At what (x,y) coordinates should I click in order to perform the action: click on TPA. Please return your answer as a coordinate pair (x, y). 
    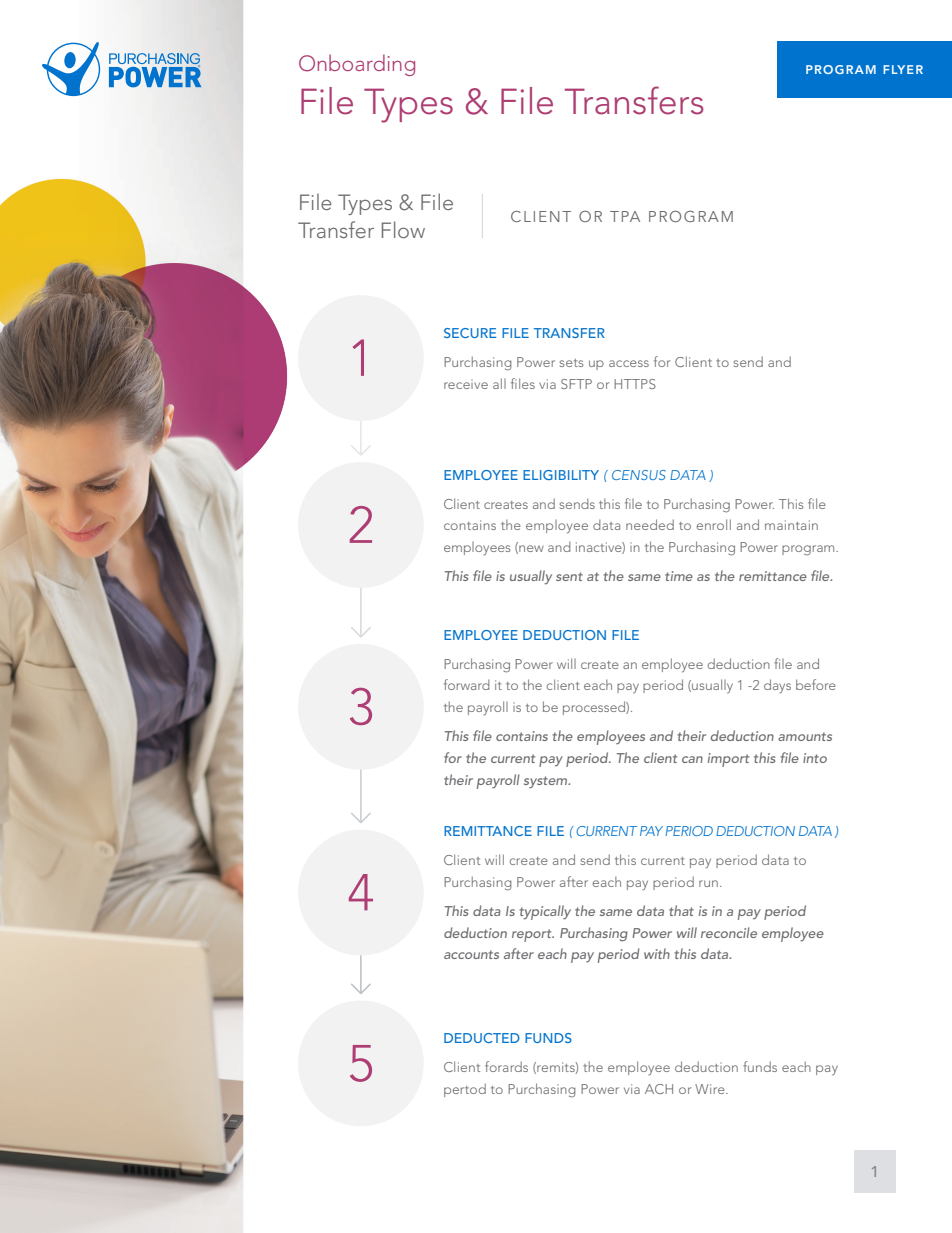
    Looking at the image, I should click on (625, 216).
